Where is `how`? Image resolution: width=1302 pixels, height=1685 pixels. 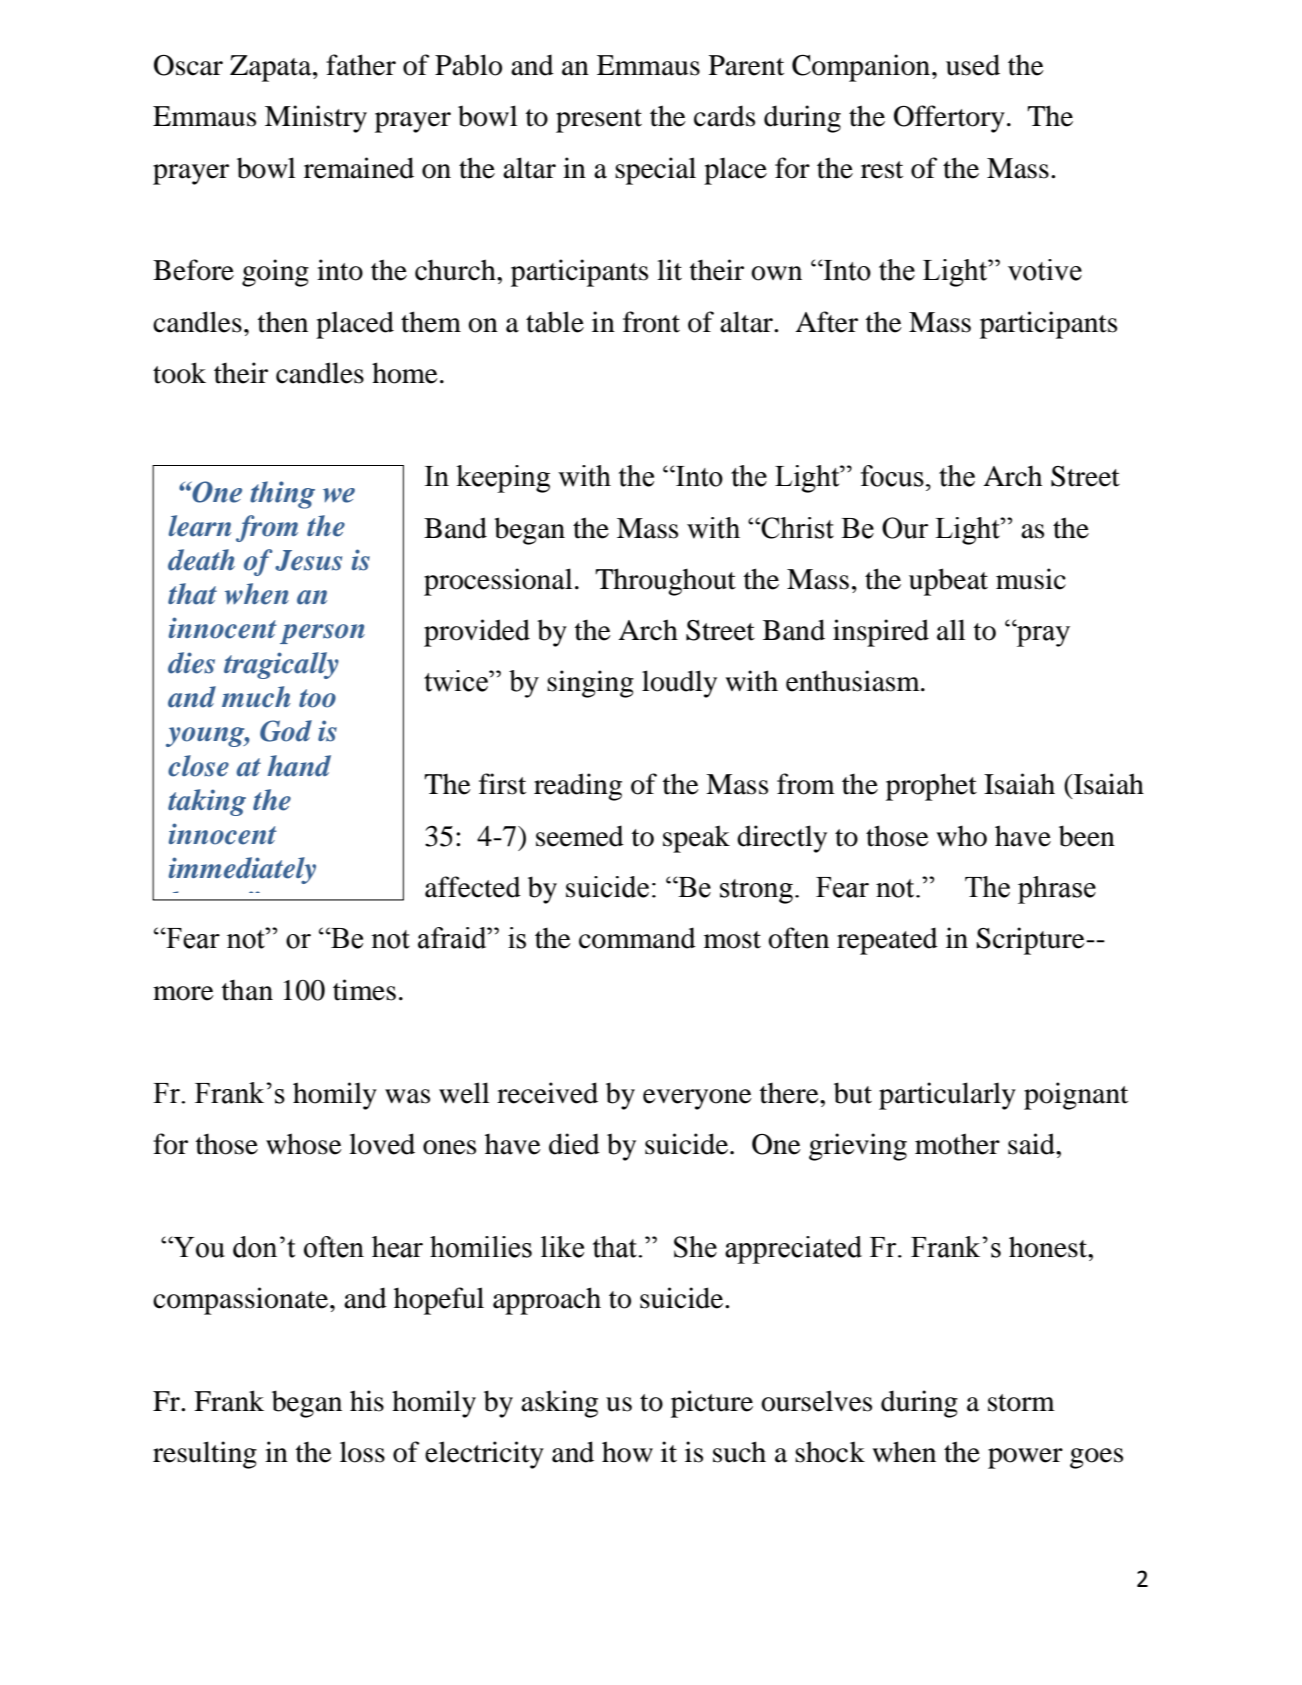
how is located at coordinates (627, 1452).
